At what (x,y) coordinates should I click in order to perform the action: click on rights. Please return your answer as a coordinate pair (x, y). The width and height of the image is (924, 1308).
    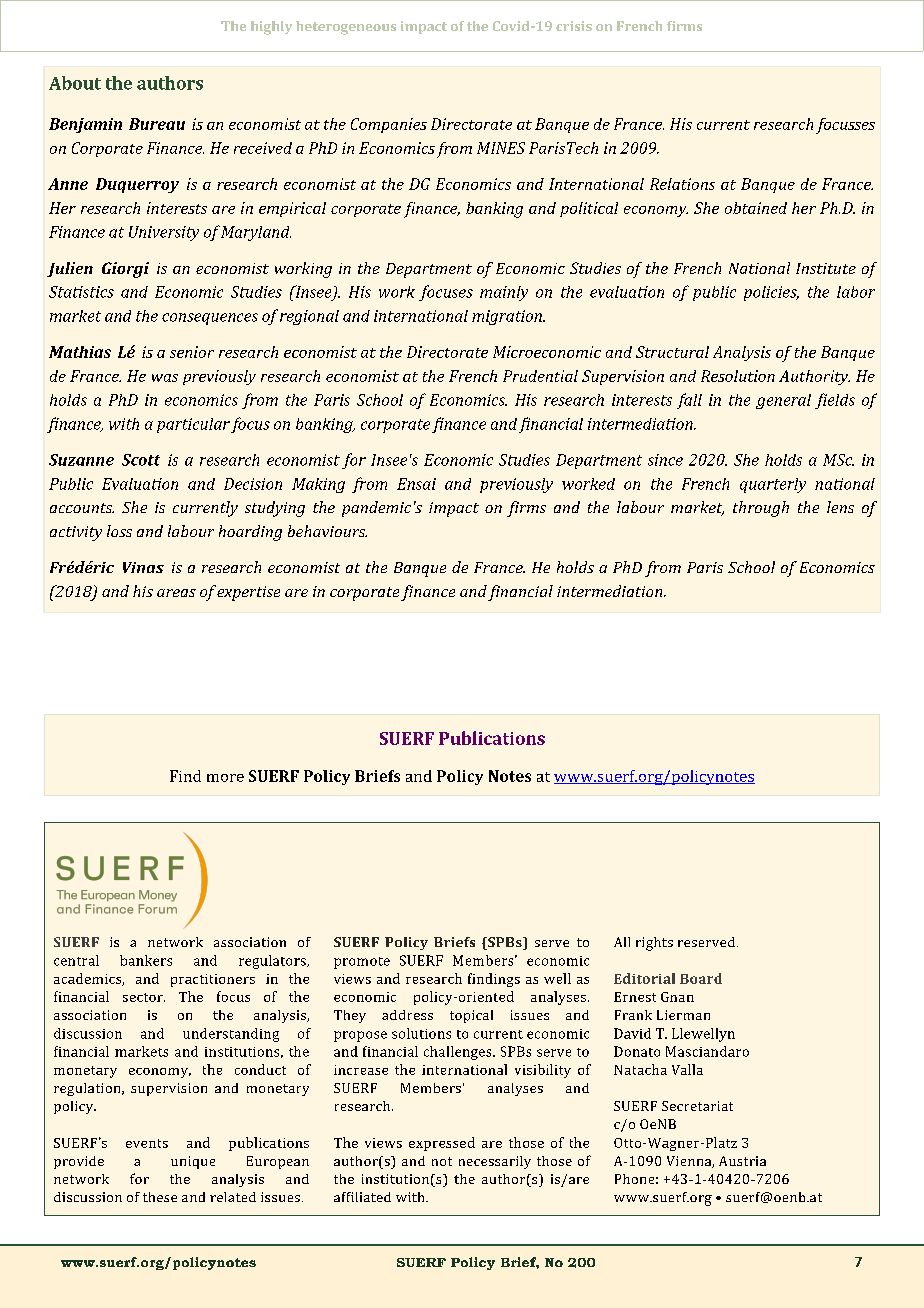
    Looking at the image, I should click on (654, 944).
